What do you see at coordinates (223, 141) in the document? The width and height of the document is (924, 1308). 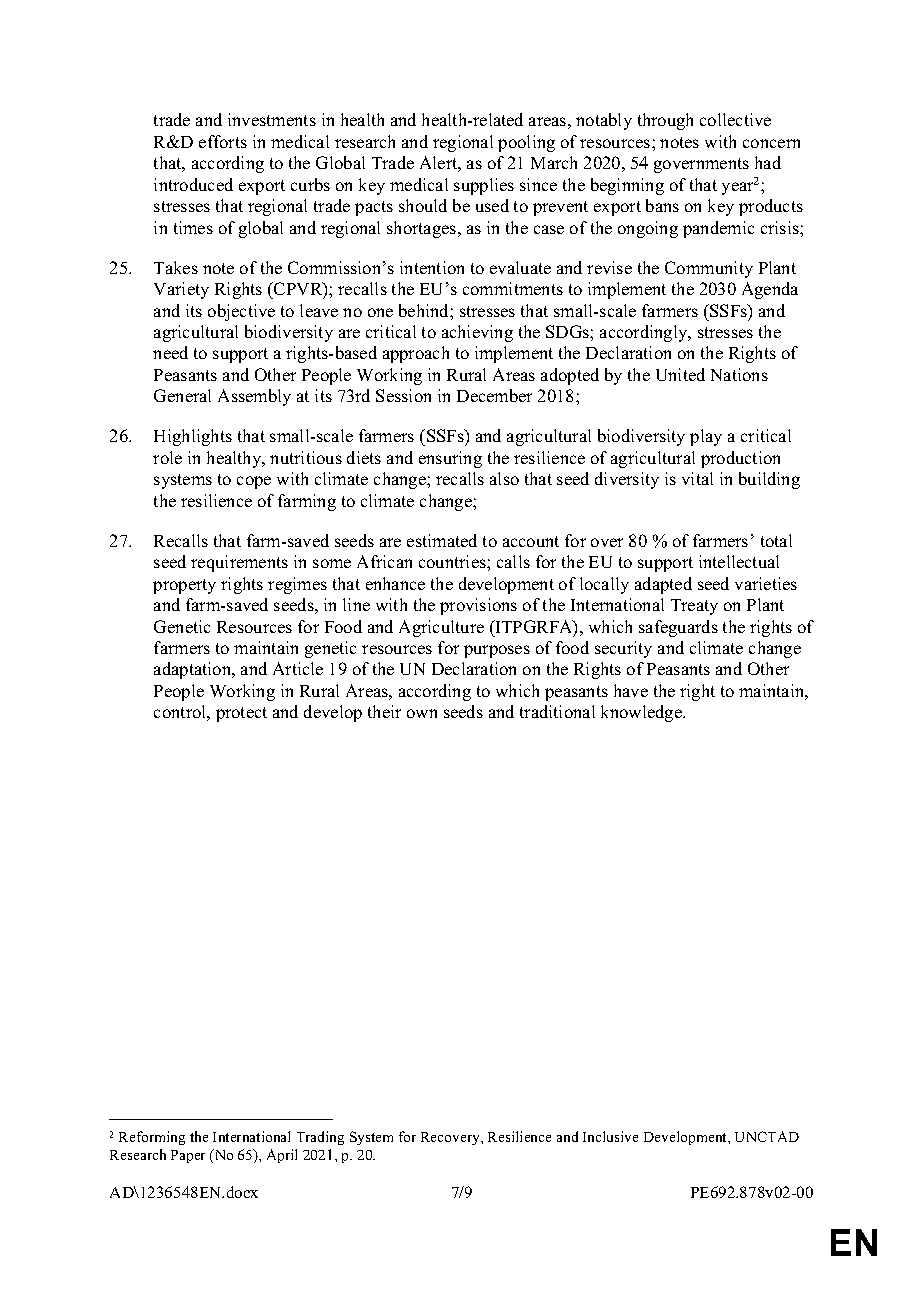 I see `efforts` at bounding box center [223, 141].
